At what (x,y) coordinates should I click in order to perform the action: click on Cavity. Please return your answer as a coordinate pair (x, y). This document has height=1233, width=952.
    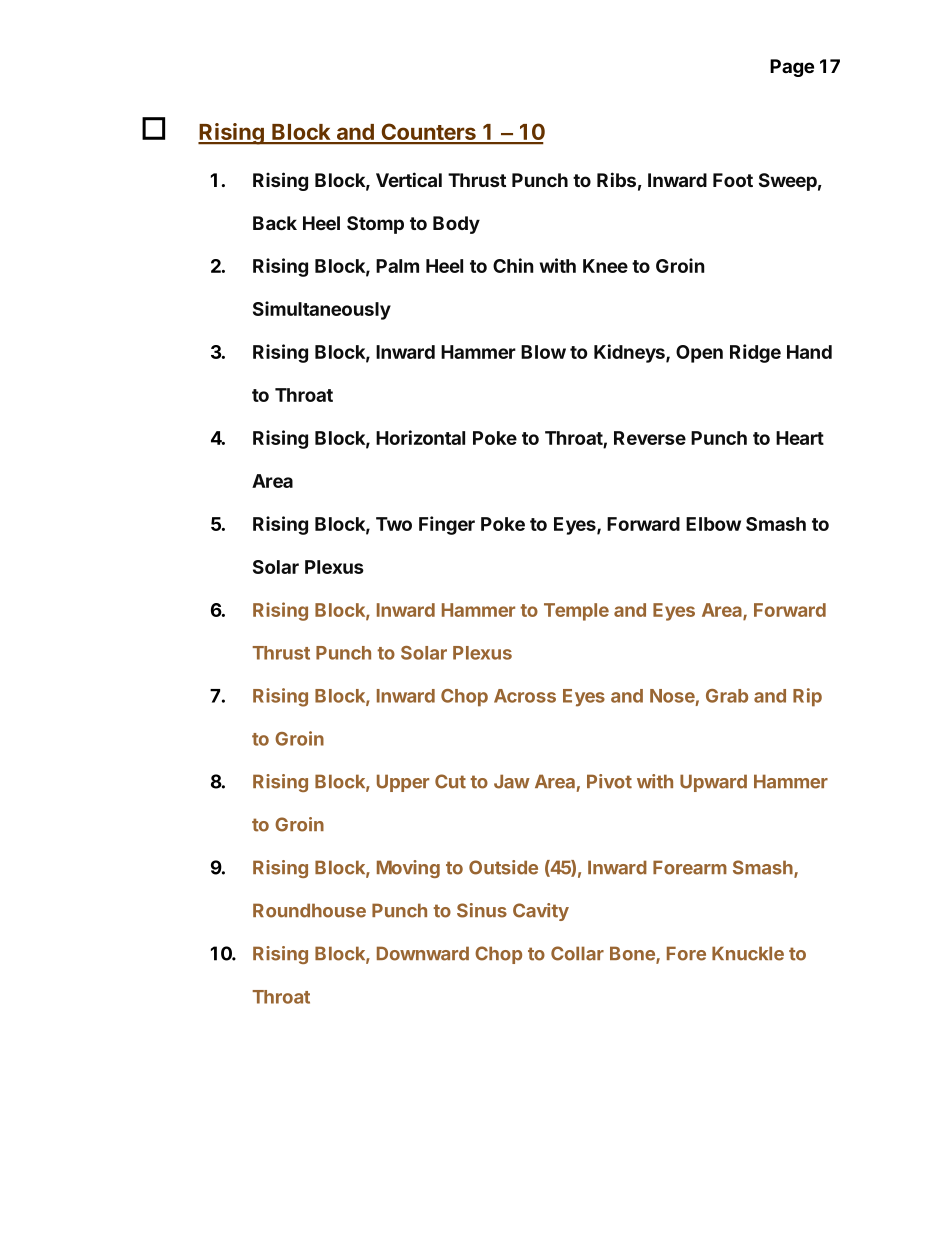
    Looking at the image, I should click on (541, 912).
